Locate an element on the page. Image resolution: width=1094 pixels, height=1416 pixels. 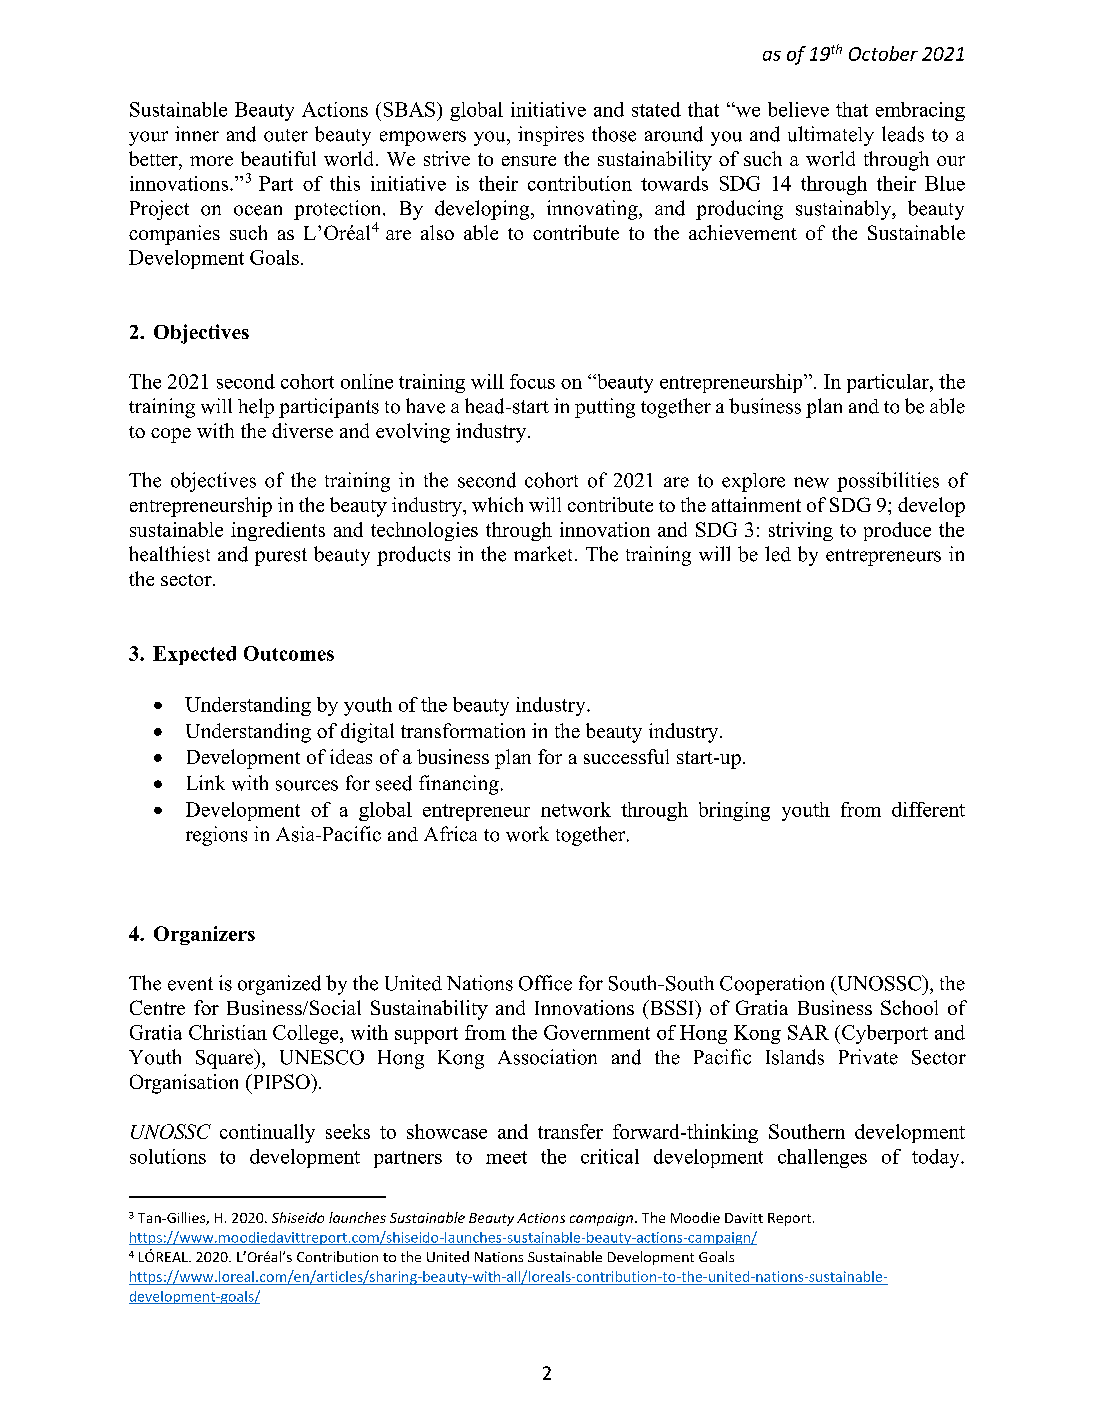
which is located at coordinates (497, 504).
